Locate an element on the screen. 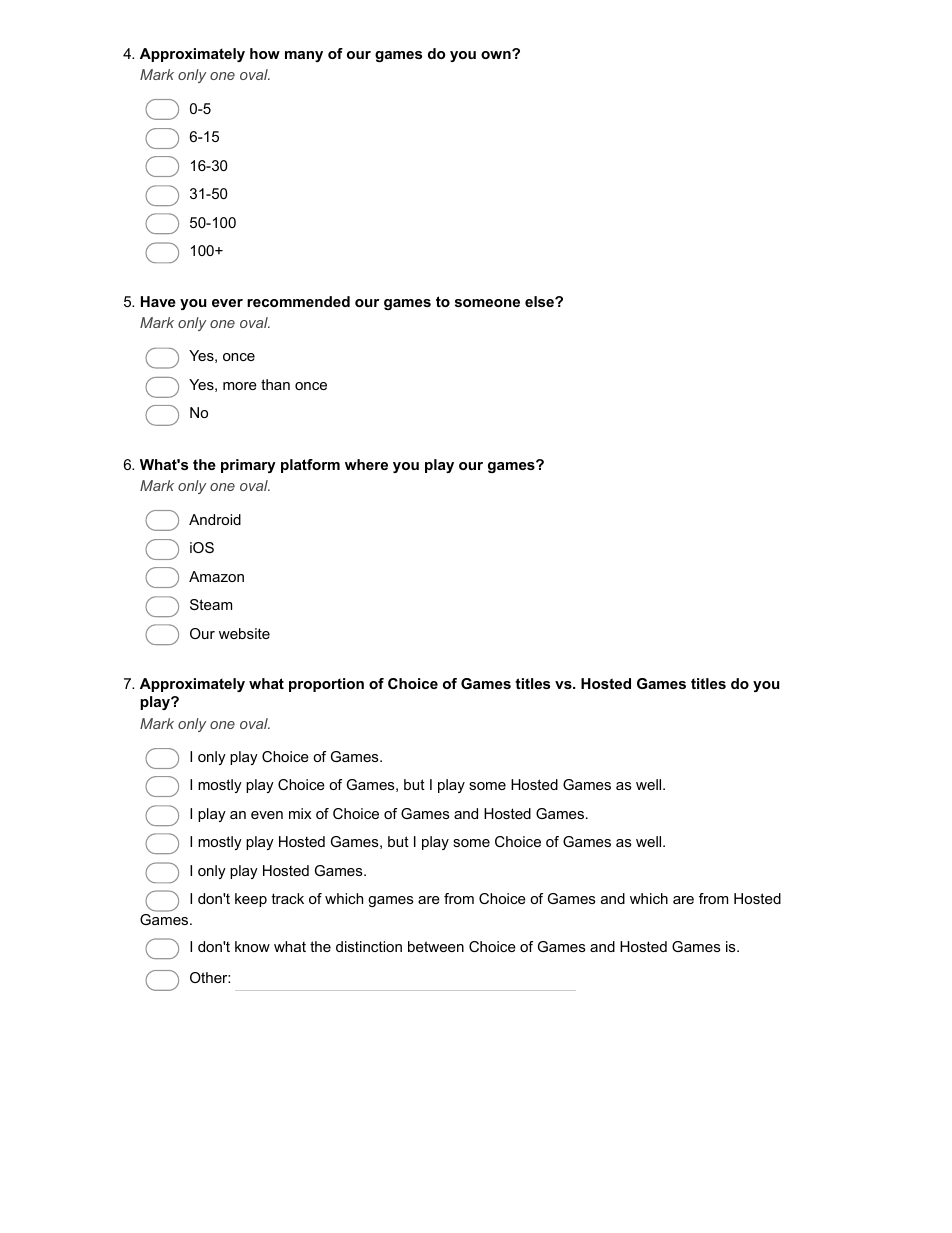 This screenshot has height=1233, width=952. many is located at coordinates (304, 56).
